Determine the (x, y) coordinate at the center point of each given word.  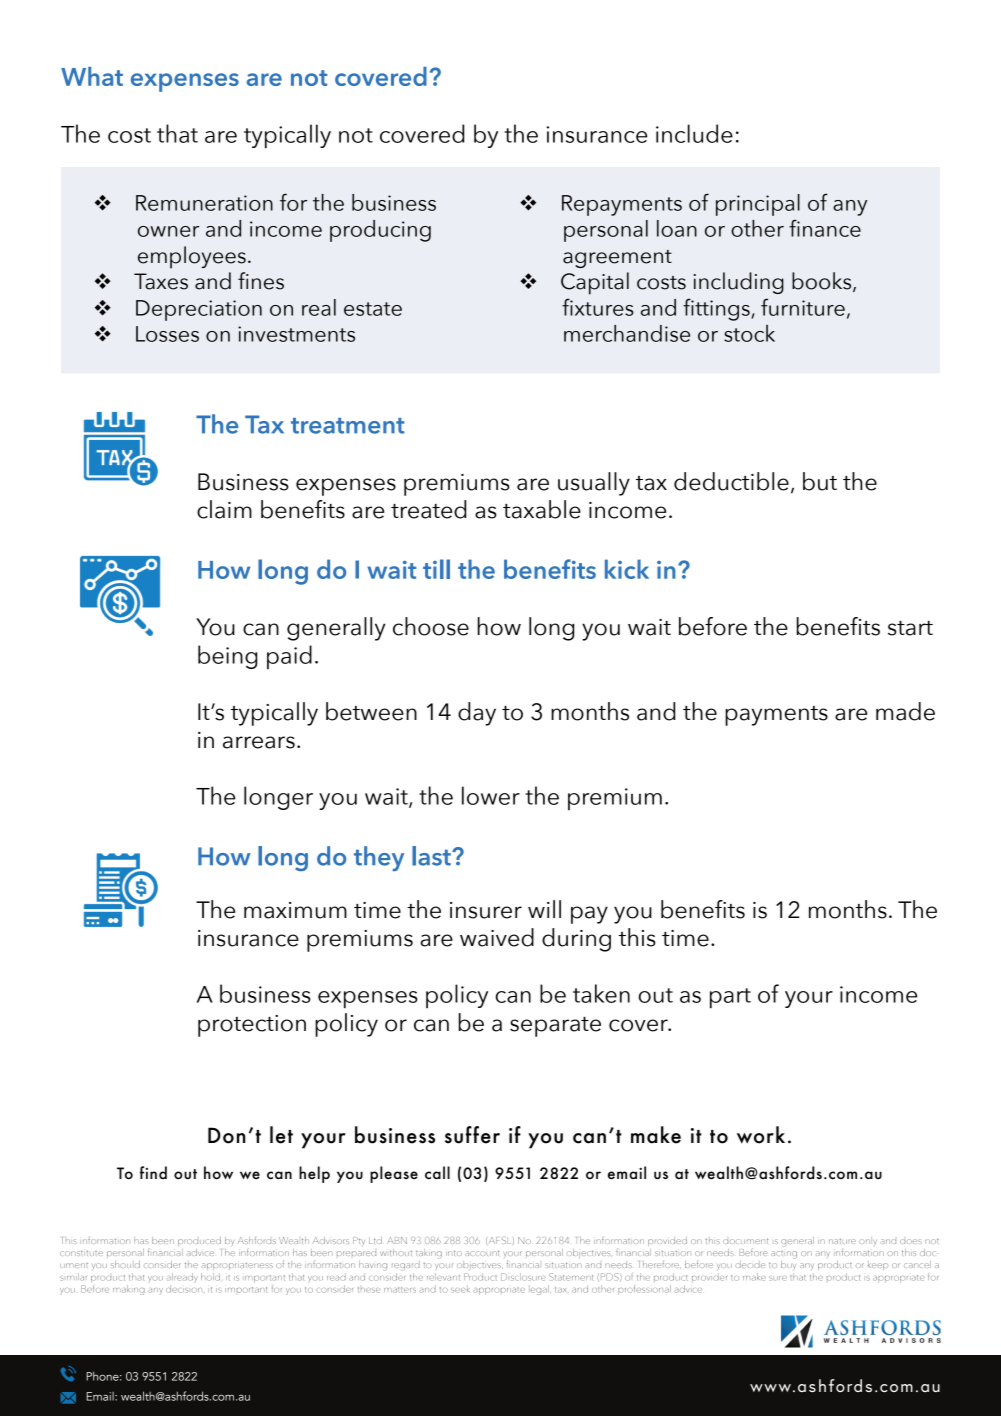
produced (199, 1241)
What (92, 76)
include (694, 133)
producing (380, 231)
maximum (295, 910)
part (730, 998)
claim (224, 509)
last (432, 856)
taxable (542, 509)
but (820, 481)
